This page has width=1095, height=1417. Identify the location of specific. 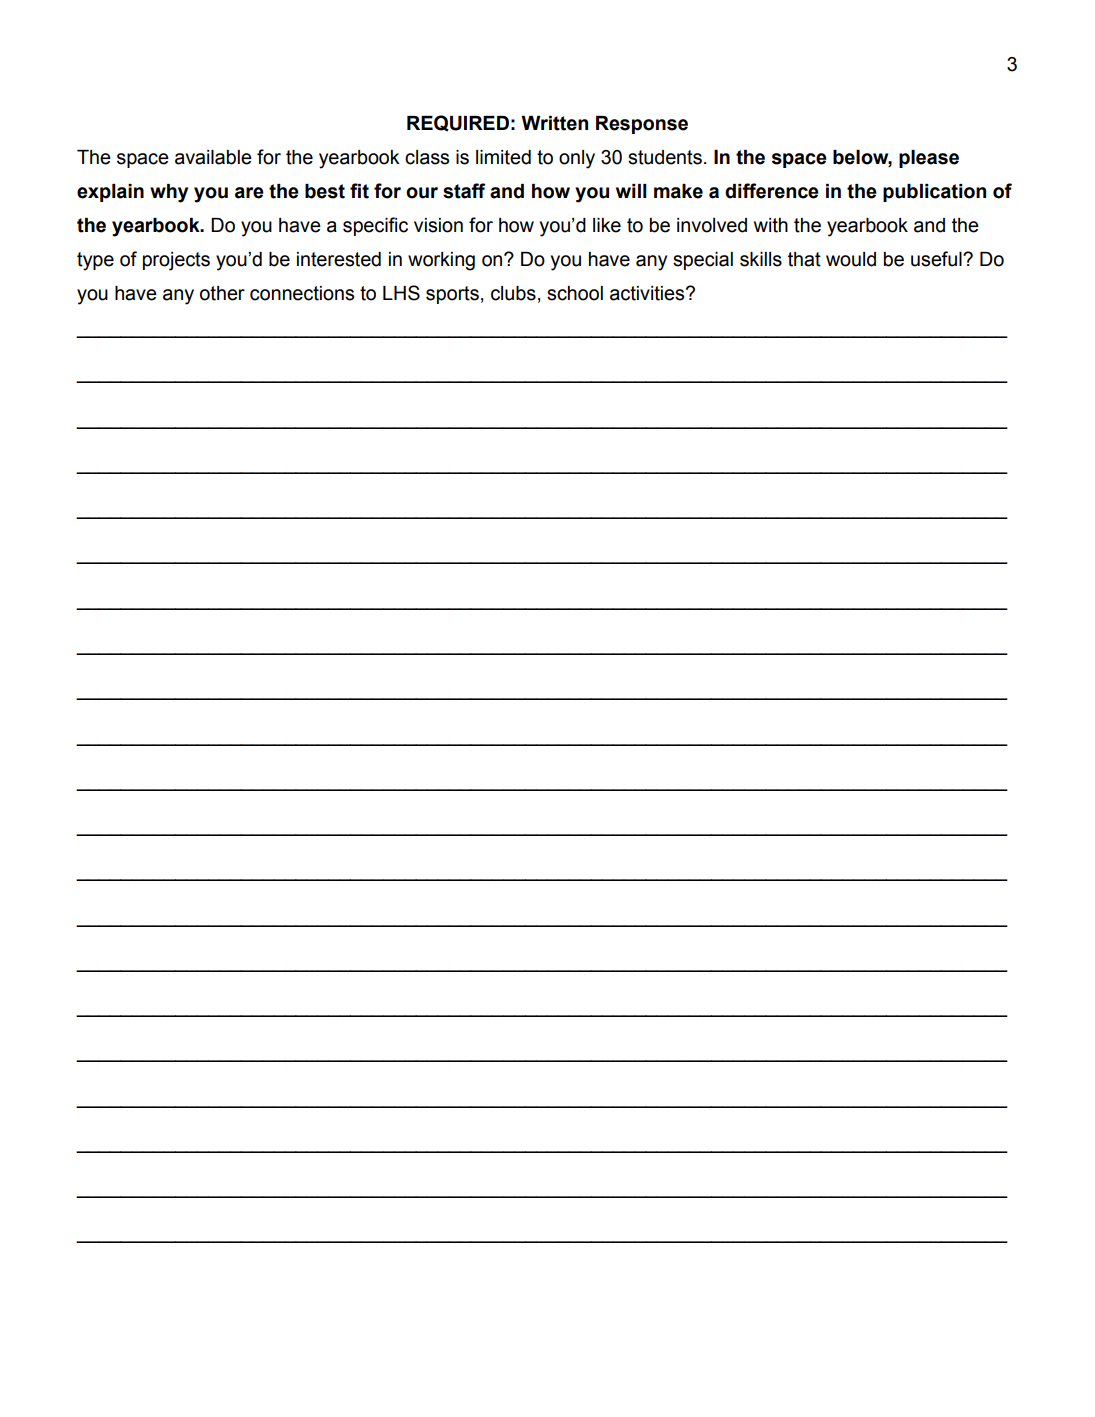
(375, 226).
